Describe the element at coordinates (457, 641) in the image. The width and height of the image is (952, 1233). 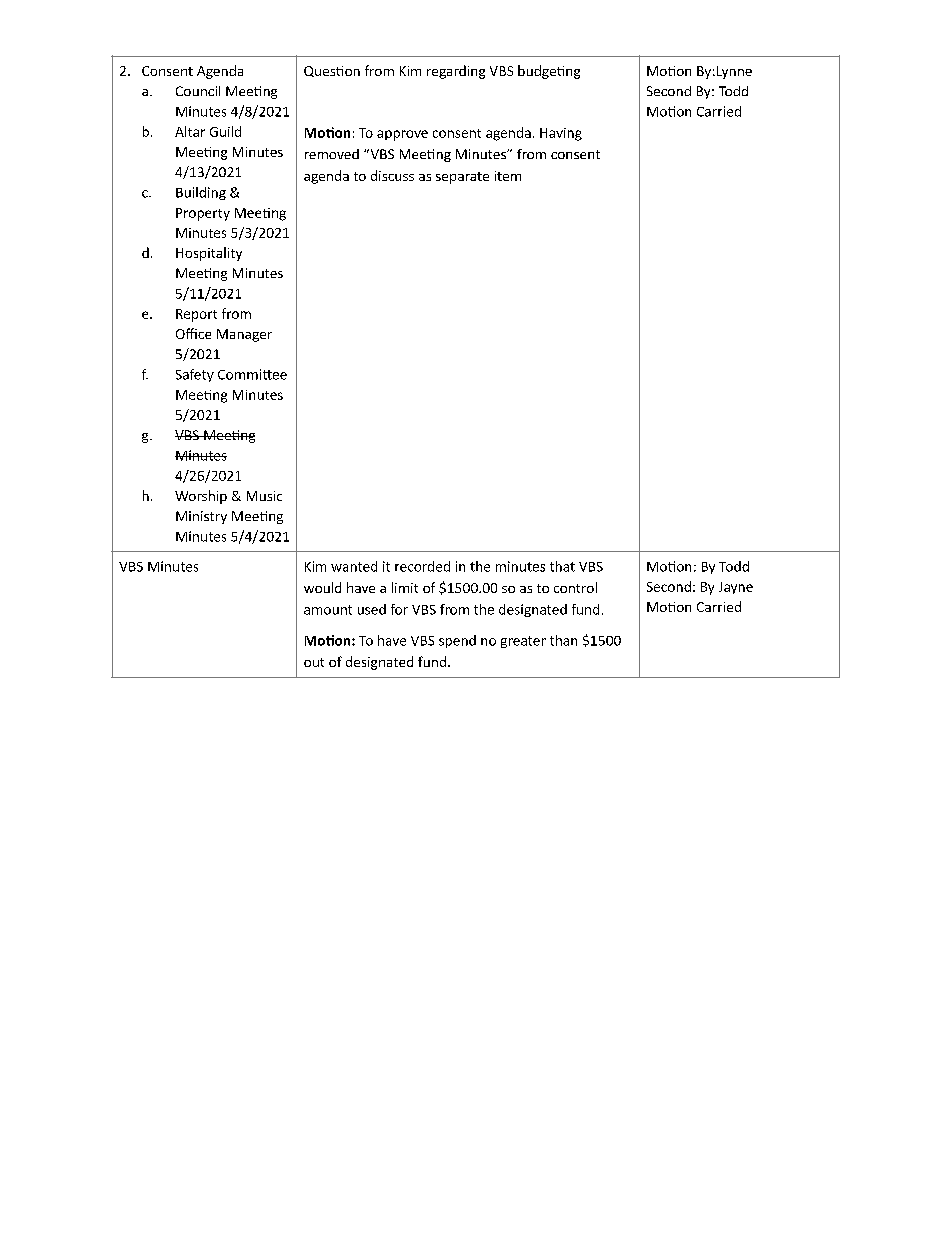
I see `spend` at that location.
